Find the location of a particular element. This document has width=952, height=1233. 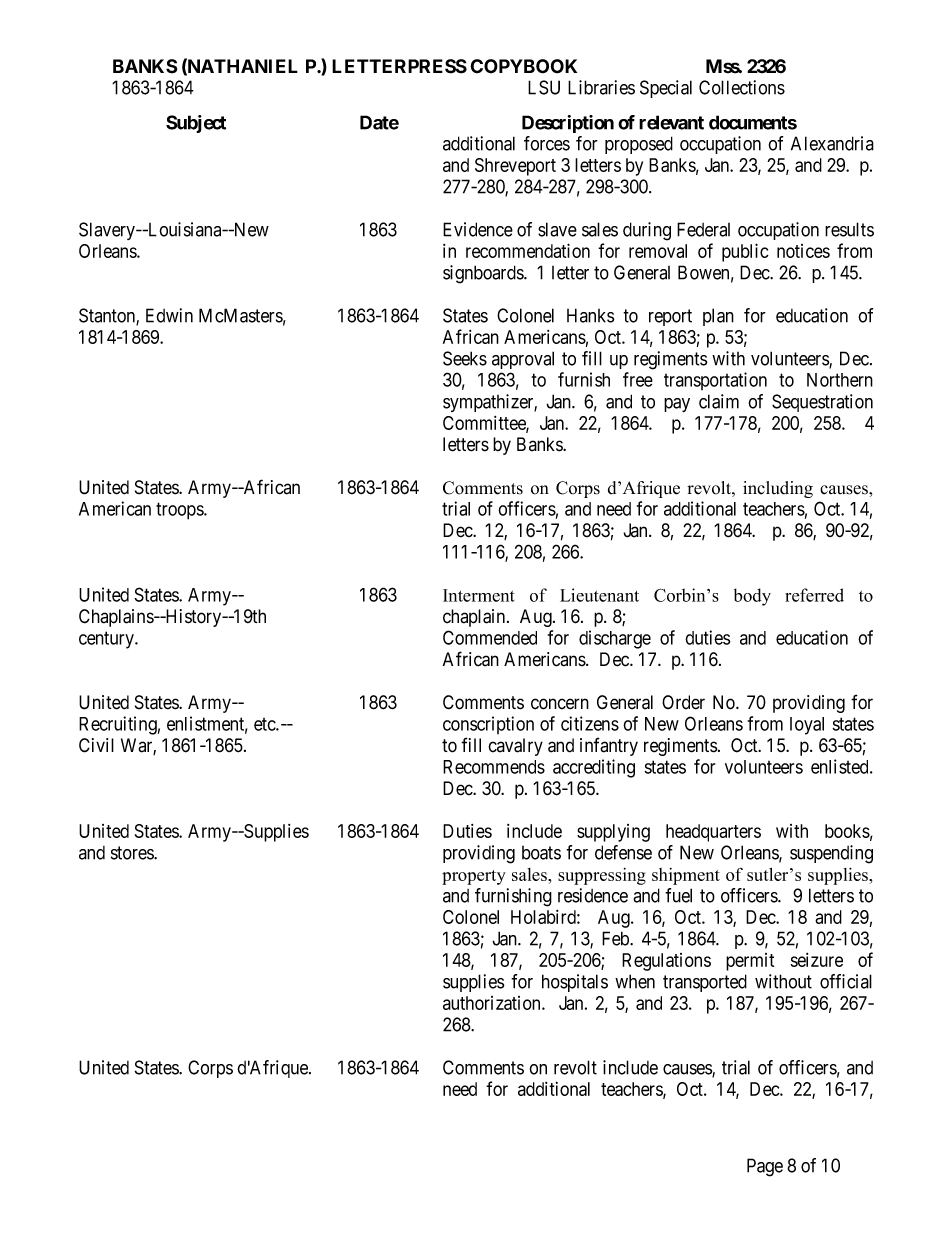

hospitals is located at coordinates (575, 983).
